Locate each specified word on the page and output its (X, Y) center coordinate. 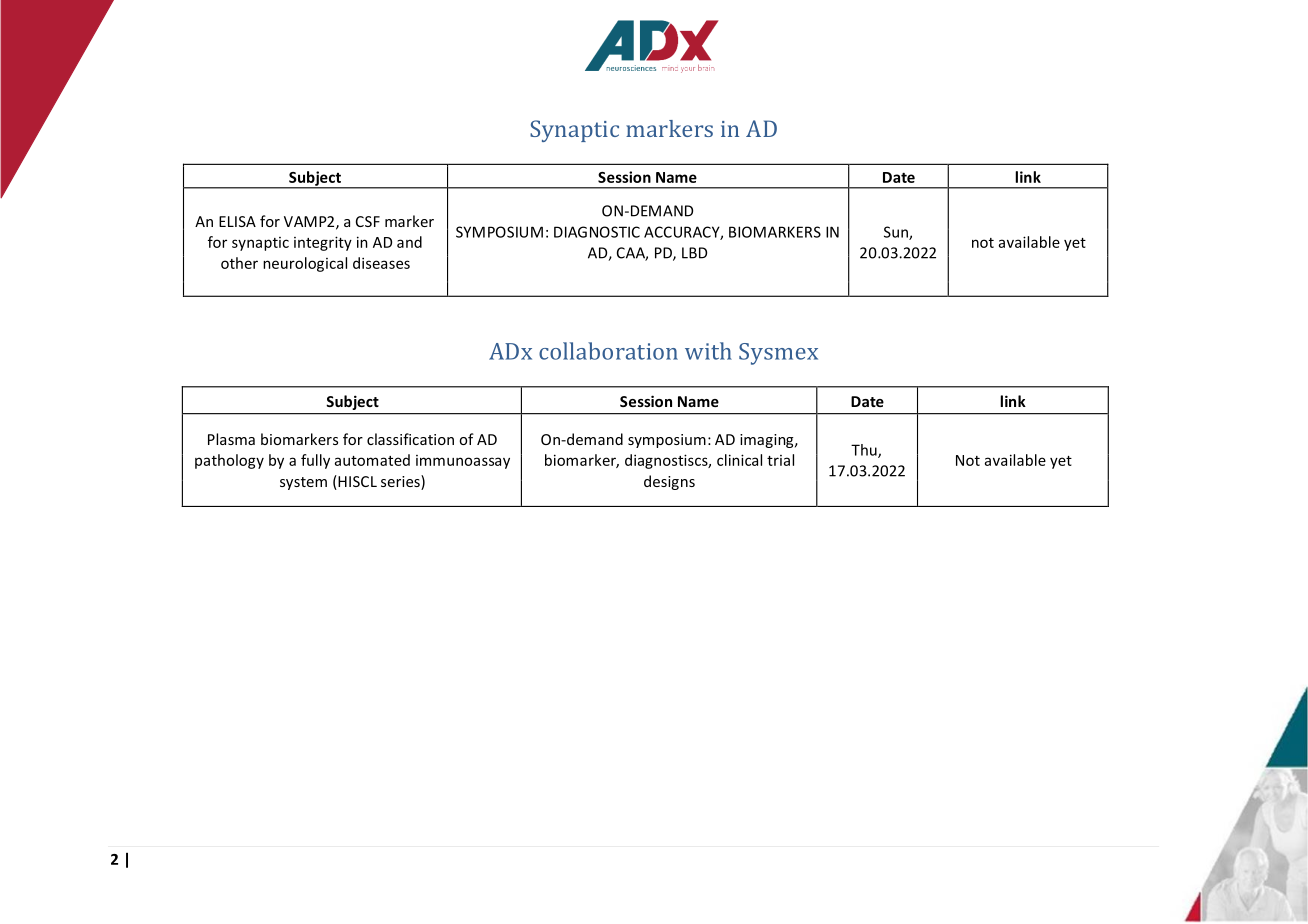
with (708, 351)
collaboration (608, 351)
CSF (368, 221)
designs (669, 482)
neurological (305, 264)
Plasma (231, 439)
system (303, 483)
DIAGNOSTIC (597, 232)
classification (410, 439)
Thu (865, 451)
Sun (897, 233)
